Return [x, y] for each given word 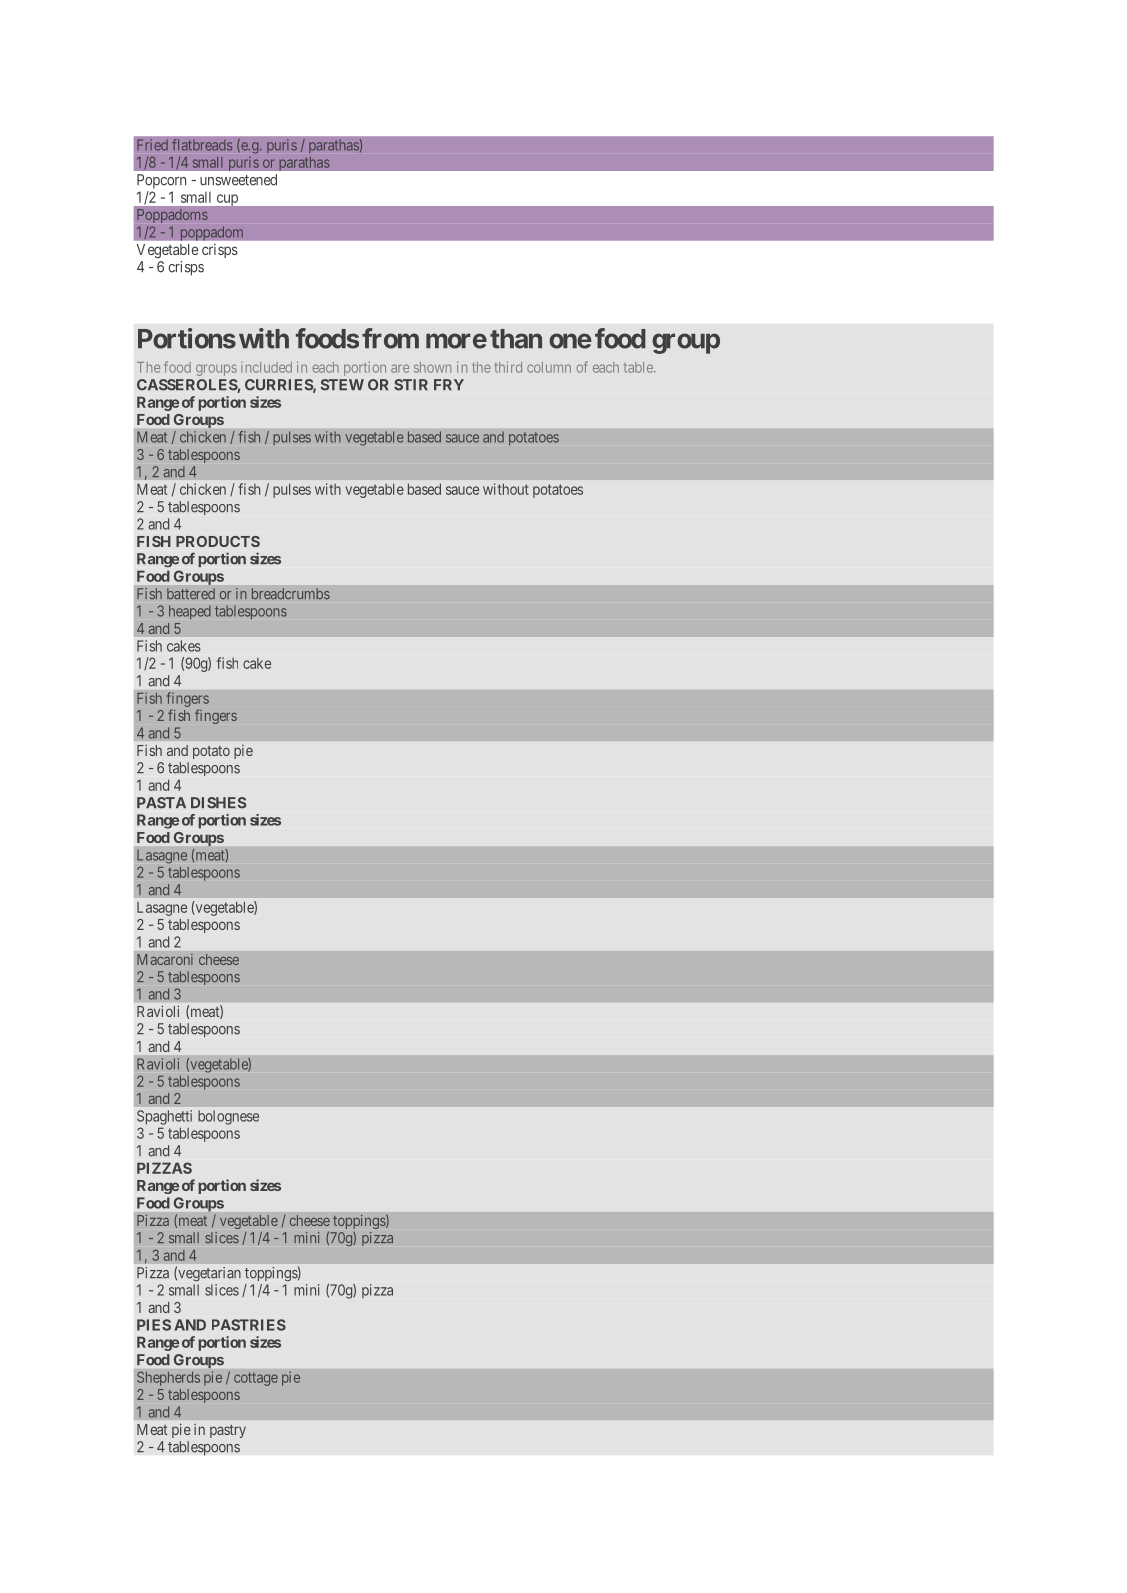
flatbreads [202, 145]
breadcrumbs [291, 594]
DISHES [218, 803]
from [390, 338]
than [516, 339]
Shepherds [168, 1378]
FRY [449, 384]
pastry [228, 1431]
